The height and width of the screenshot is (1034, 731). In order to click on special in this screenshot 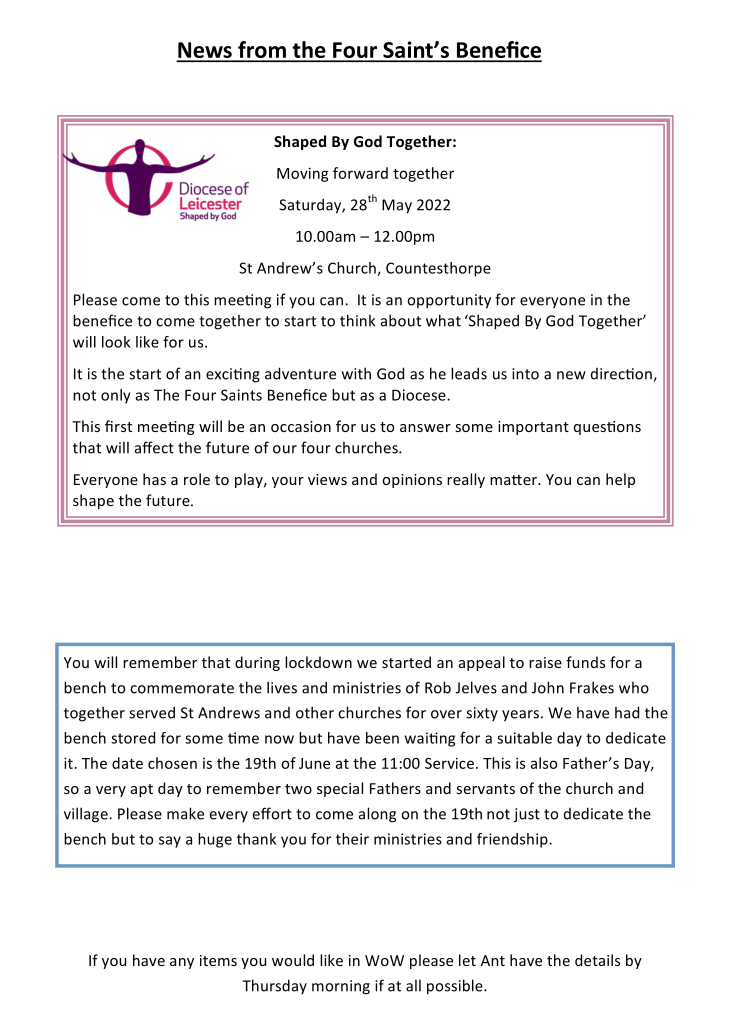, I will do `click(340, 789)`.
